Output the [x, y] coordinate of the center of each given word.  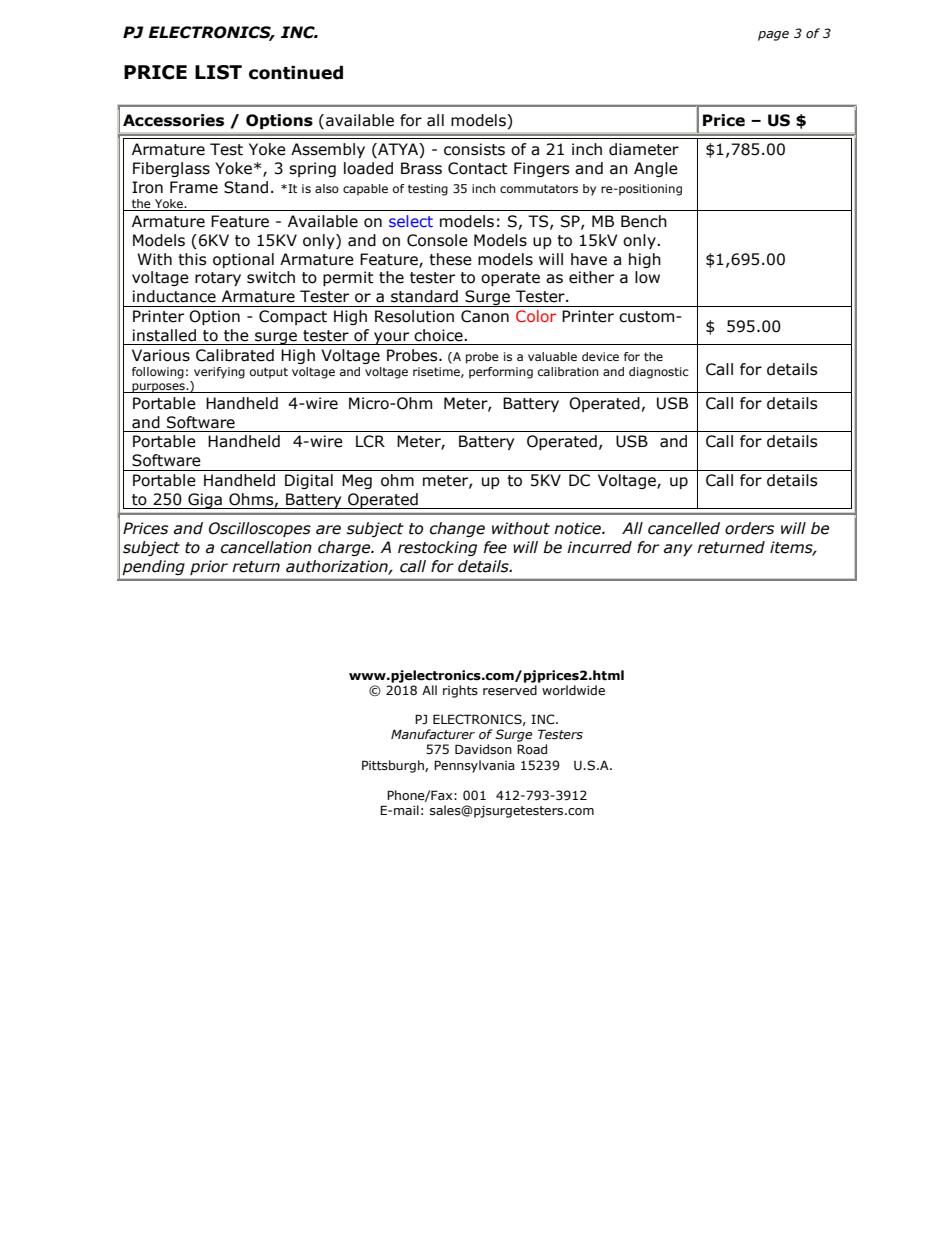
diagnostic [659, 373]
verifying [219, 373]
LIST [218, 72]
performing [501, 373]
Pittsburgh [394, 766]
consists [474, 149]
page [773, 36]
